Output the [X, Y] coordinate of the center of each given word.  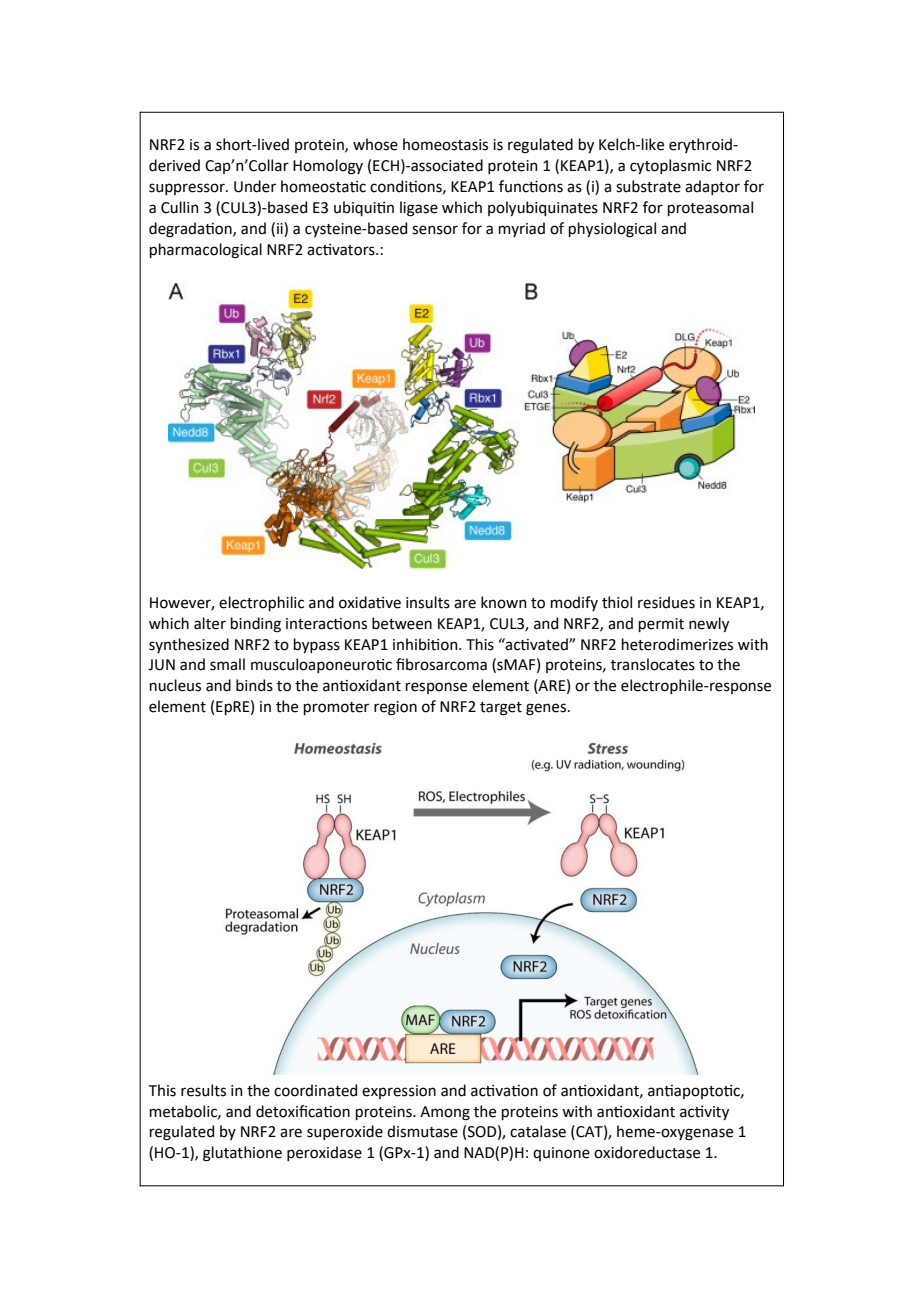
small [227, 664]
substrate [648, 186]
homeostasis [445, 144]
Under [255, 186]
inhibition [426, 644]
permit [661, 625]
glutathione [242, 1154]
